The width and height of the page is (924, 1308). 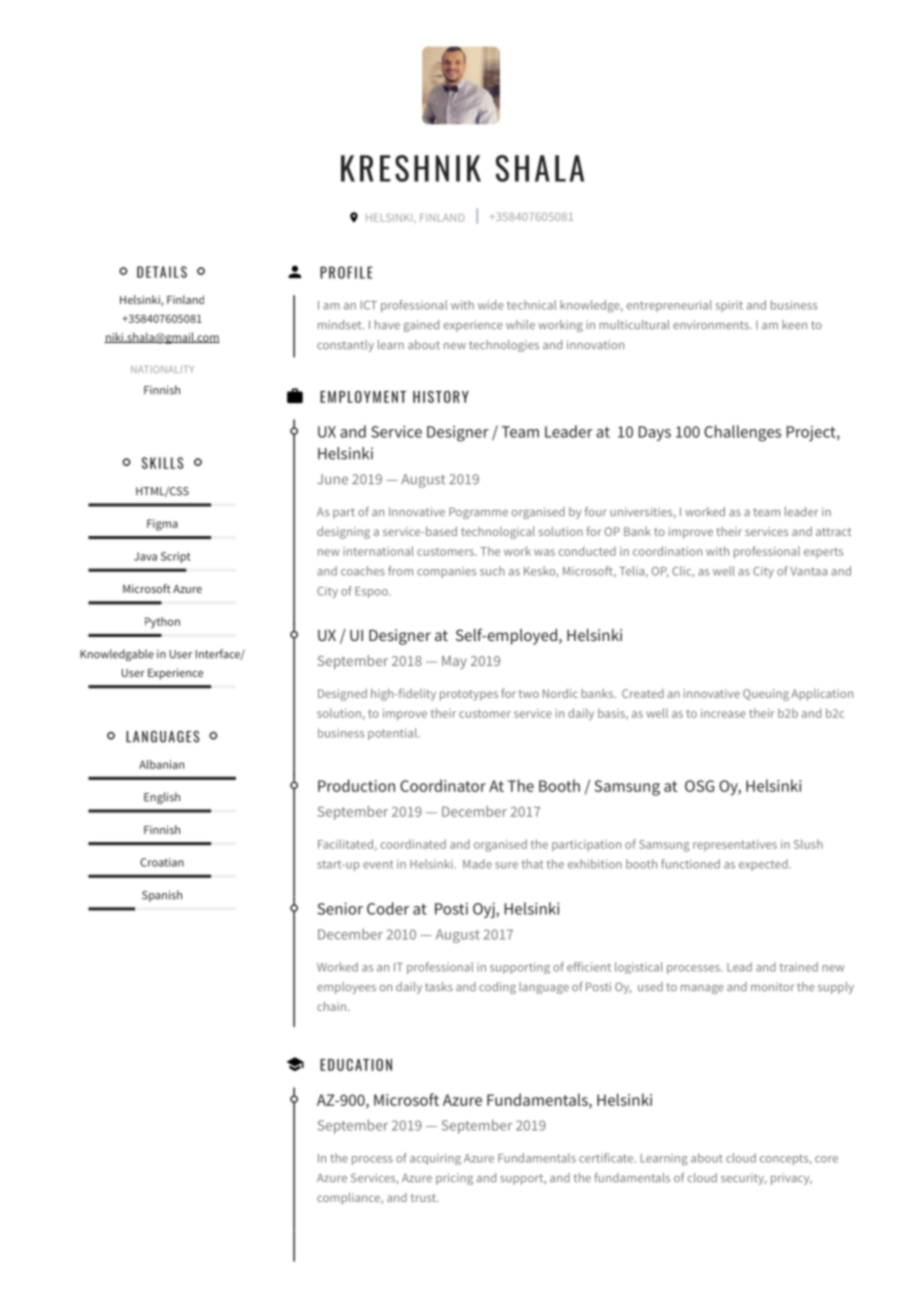 What do you see at coordinates (477, 864) in the page?
I see `Made` at bounding box center [477, 864].
